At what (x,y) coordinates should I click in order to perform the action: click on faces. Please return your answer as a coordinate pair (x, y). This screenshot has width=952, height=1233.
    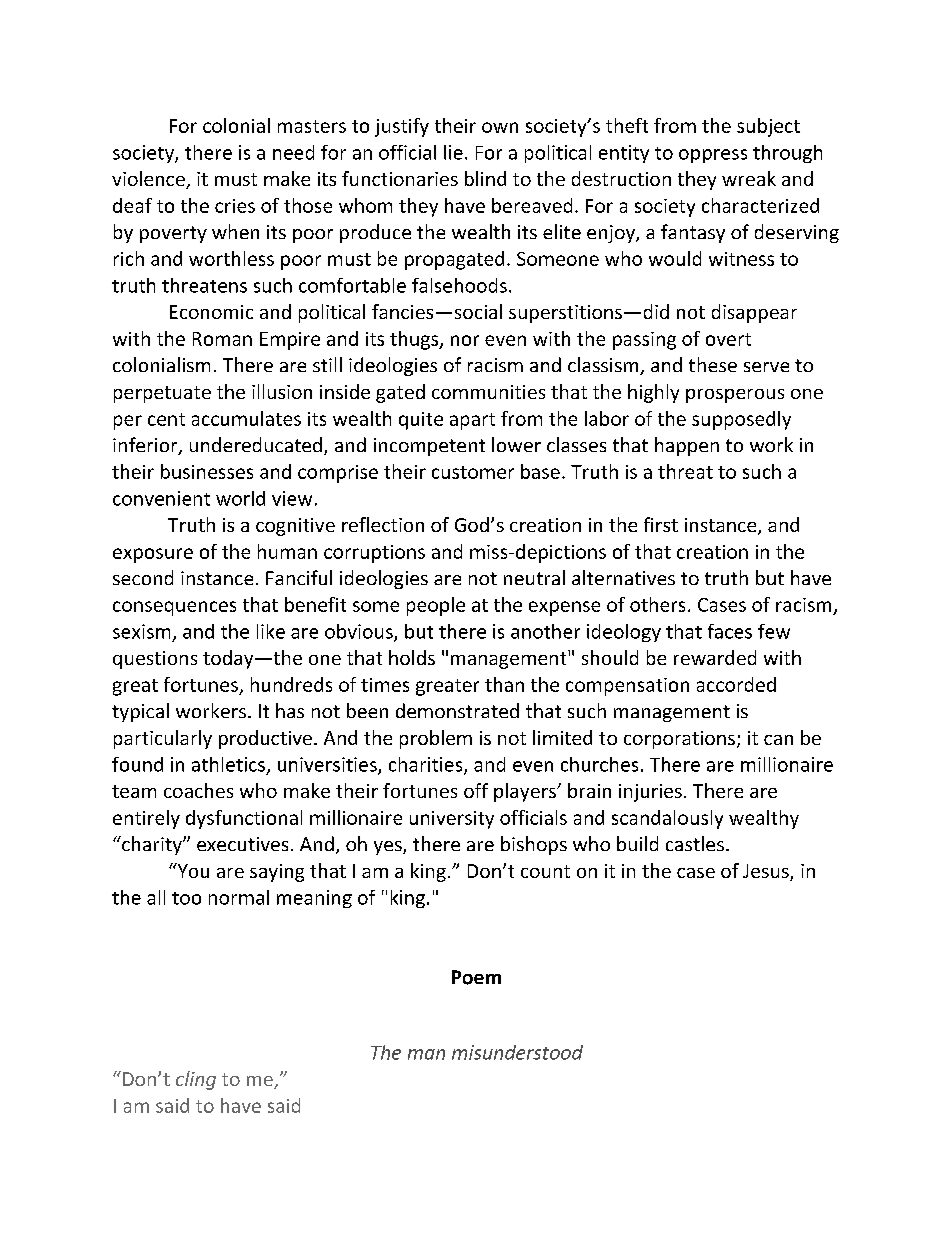
    Looking at the image, I should click on (730, 631).
